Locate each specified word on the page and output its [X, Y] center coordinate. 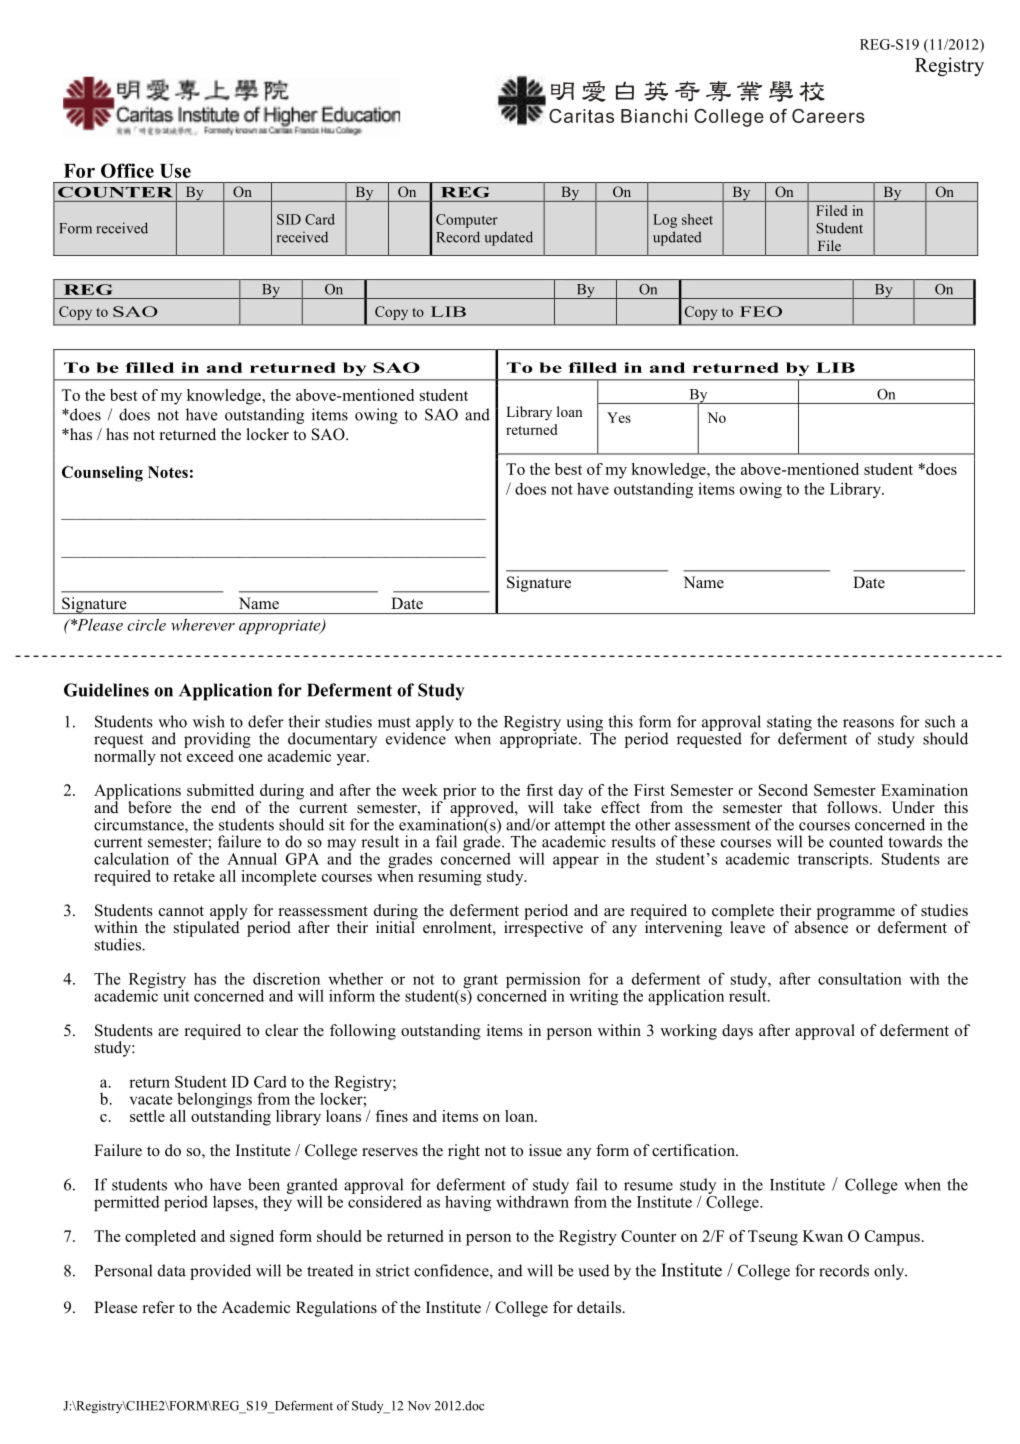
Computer [467, 221]
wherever [203, 624]
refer [159, 1307]
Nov [419, 1406]
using [584, 724]
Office [127, 170]
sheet [697, 219]
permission [543, 981]
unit [176, 994]
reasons [868, 723]
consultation [860, 978]
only [890, 1272]
